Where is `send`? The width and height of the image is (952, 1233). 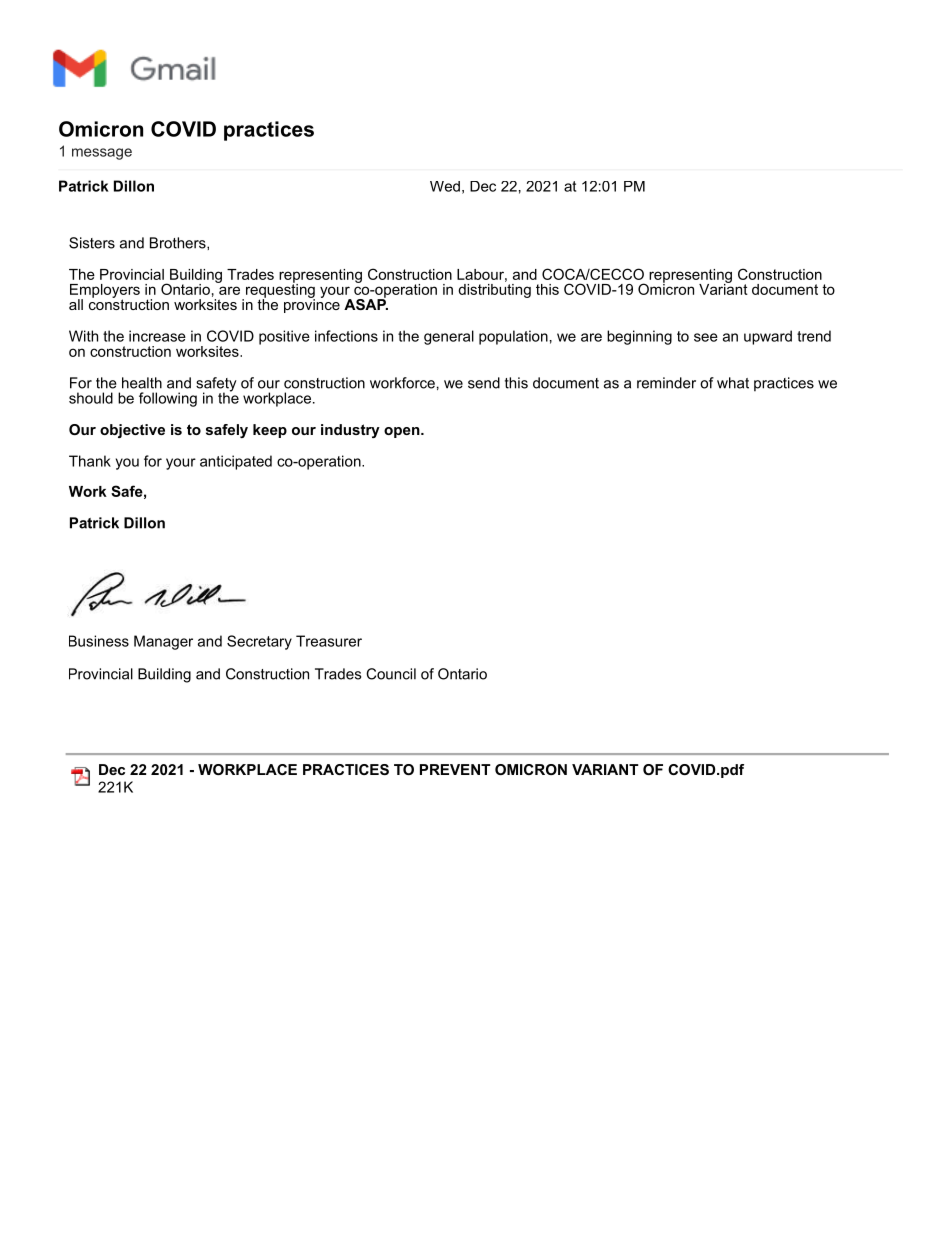
send is located at coordinates (484, 383).
